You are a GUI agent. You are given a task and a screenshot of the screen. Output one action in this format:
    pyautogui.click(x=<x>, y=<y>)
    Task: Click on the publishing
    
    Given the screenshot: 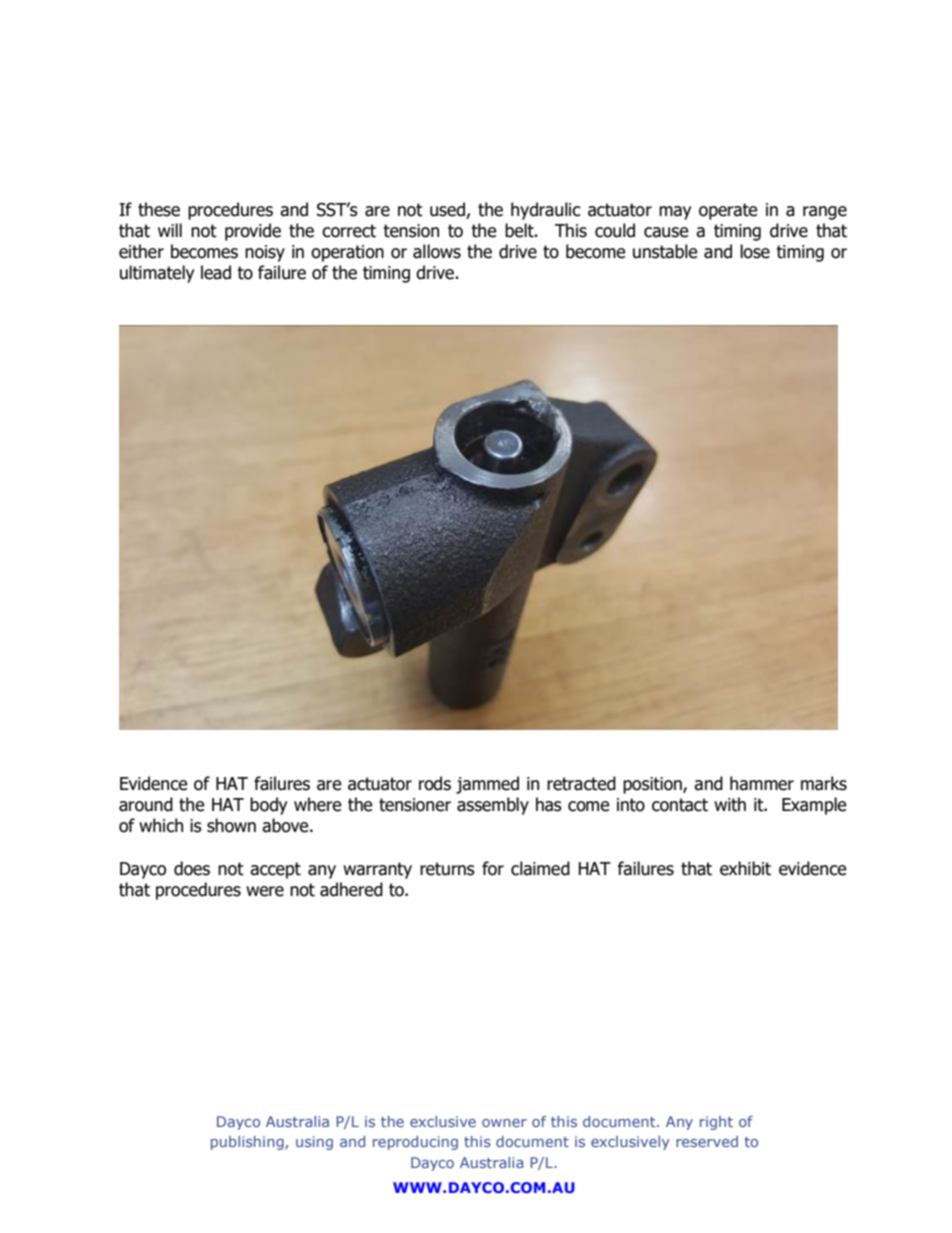 What is the action you would take?
    pyautogui.click(x=248, y=1143)
